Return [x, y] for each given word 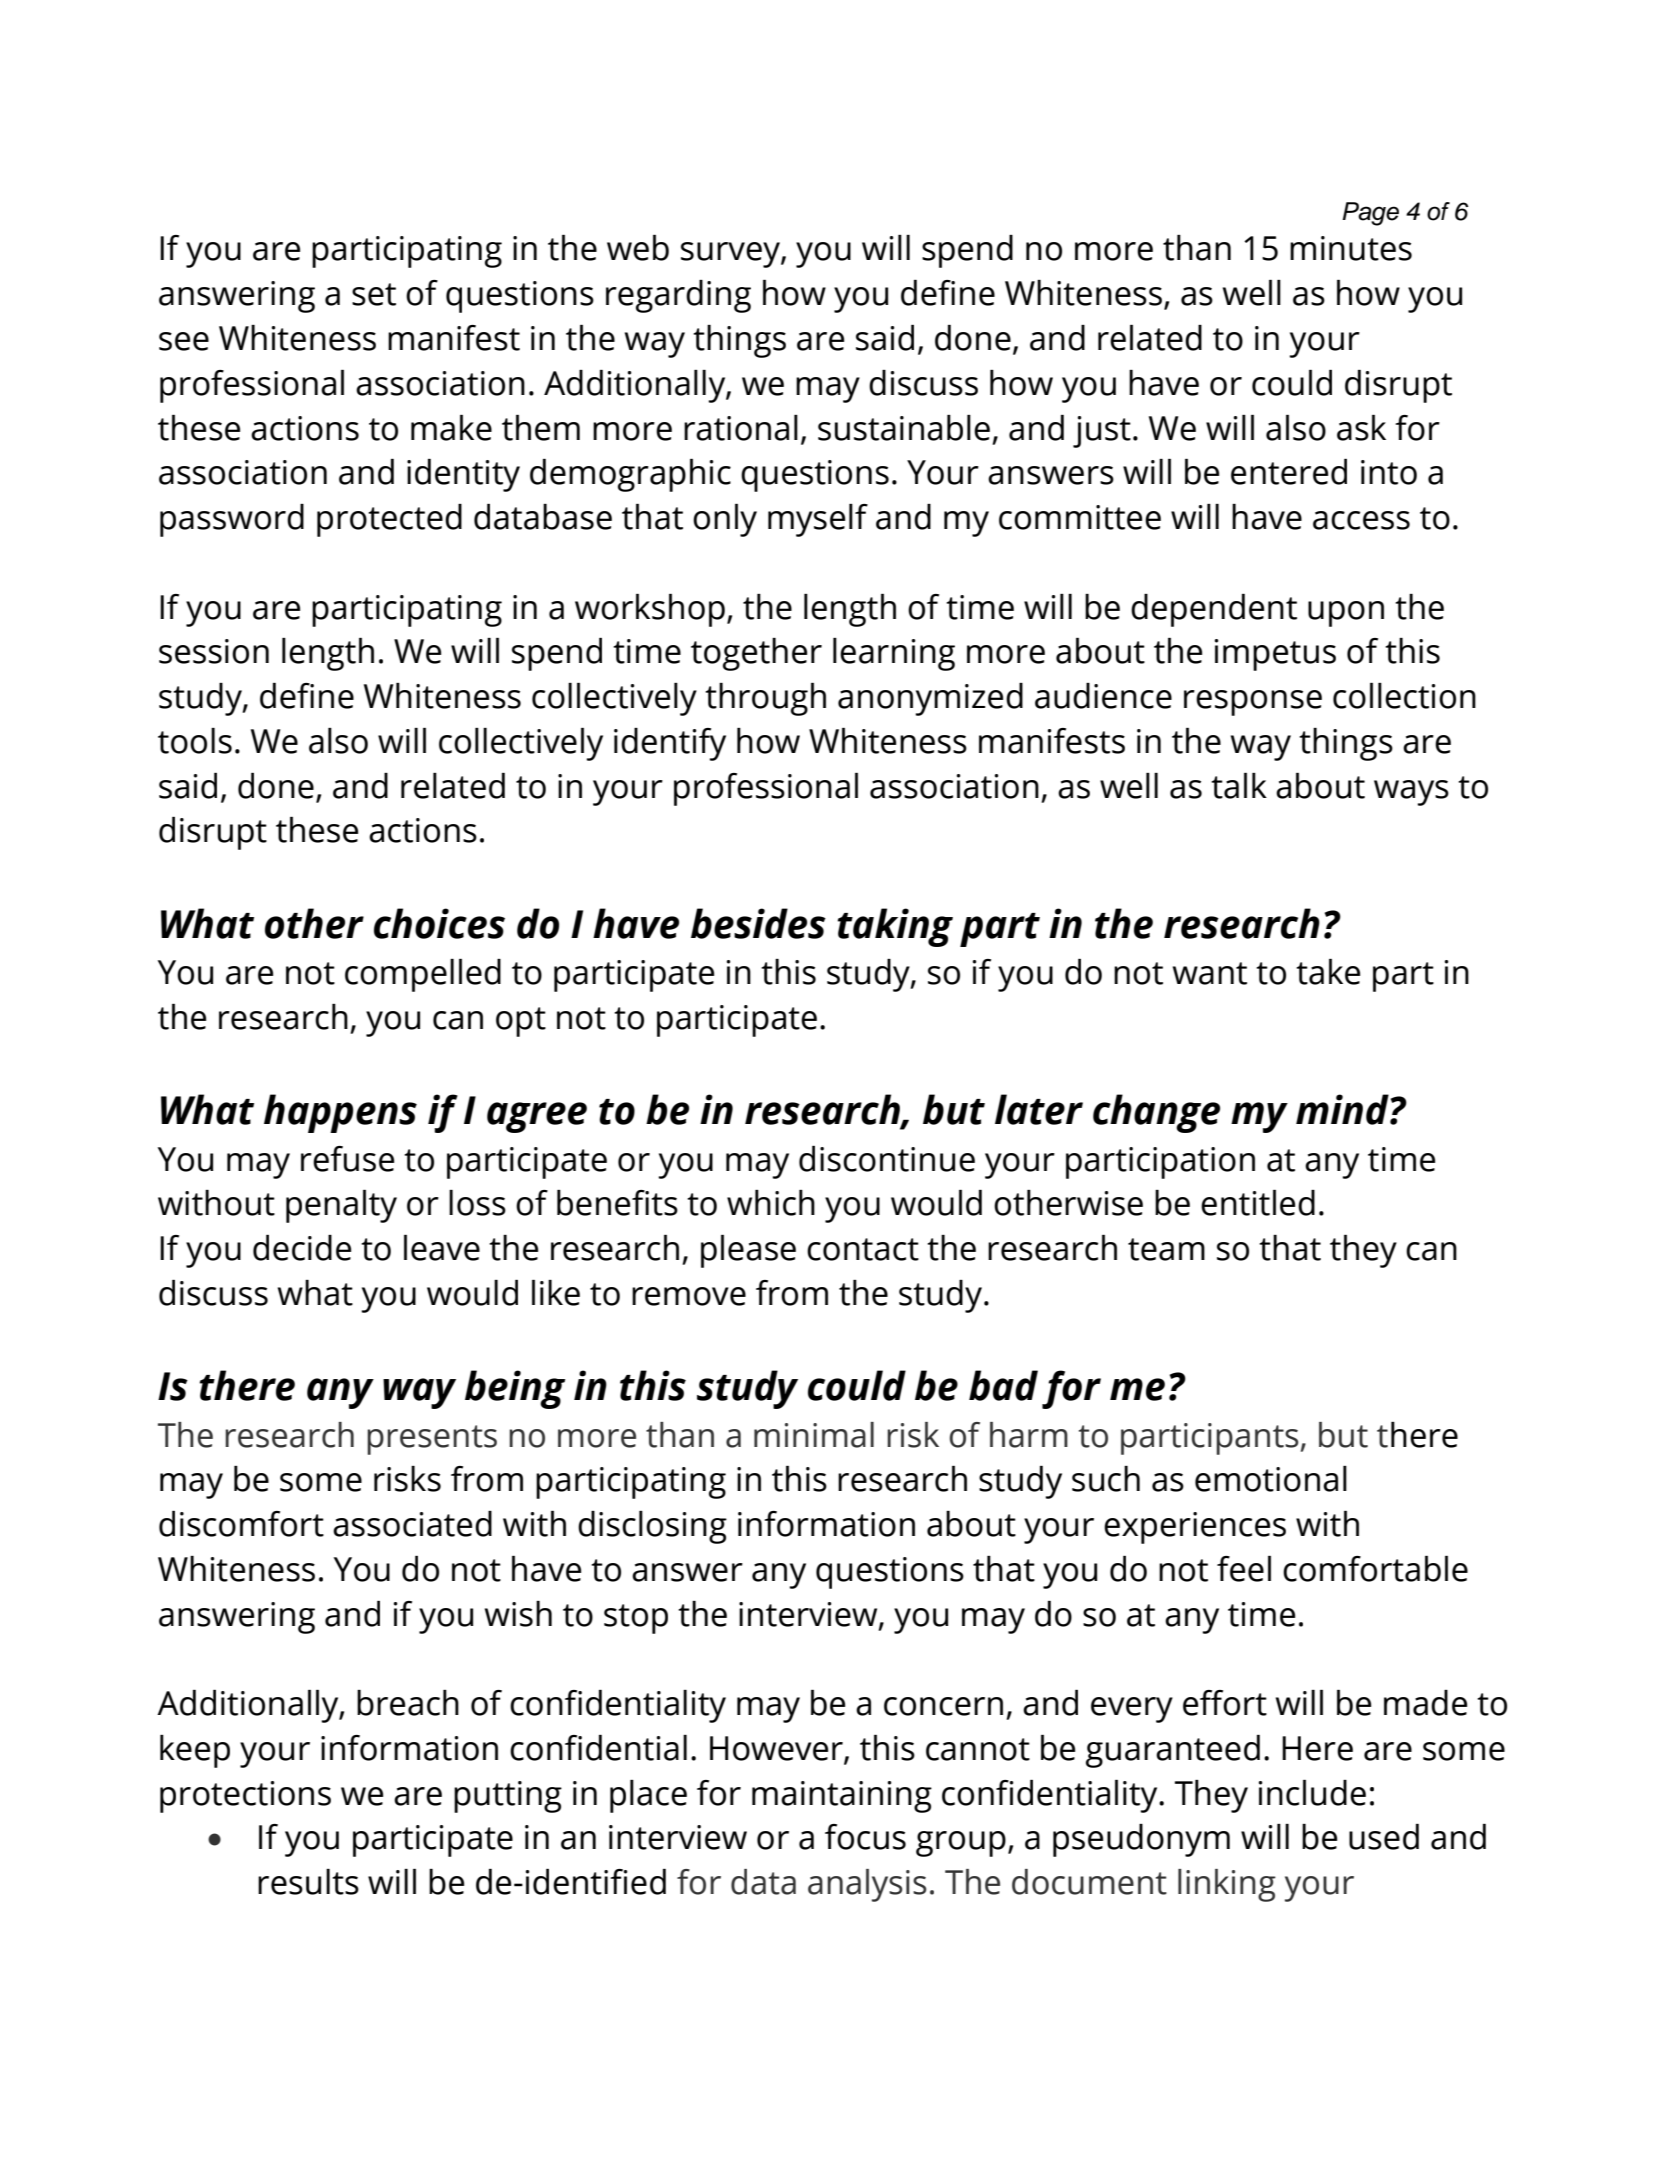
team [1166, 1249]
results [308, 1882]
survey [731, 255]
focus [865, 1837]
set [374, 294]
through [765, 699]
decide [302, 1248]
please [748, 1251]
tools [195, 741]
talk [1239, 786]
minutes [1351, 248]
